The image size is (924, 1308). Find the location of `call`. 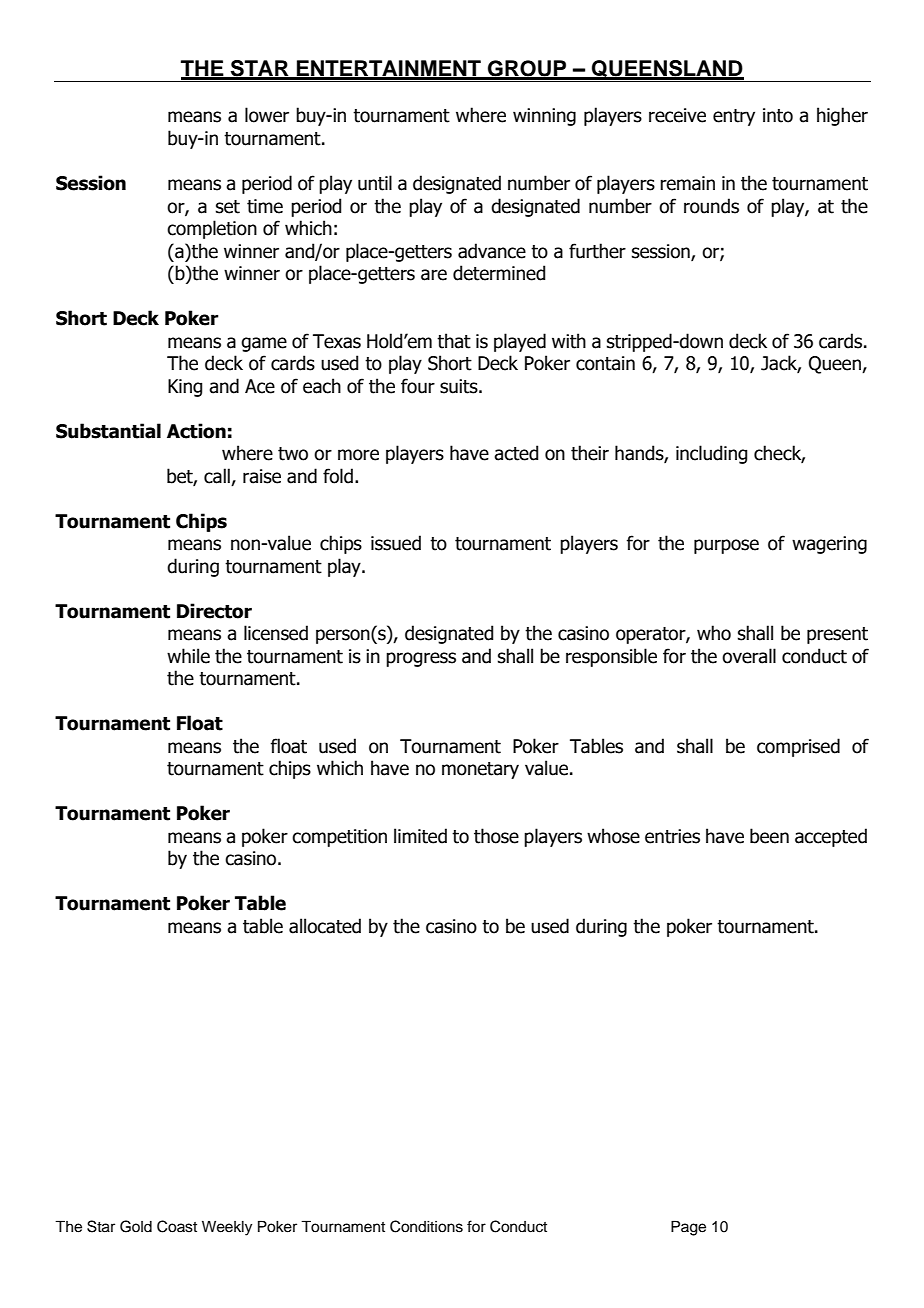

call is located at coordinates (217, 476).
